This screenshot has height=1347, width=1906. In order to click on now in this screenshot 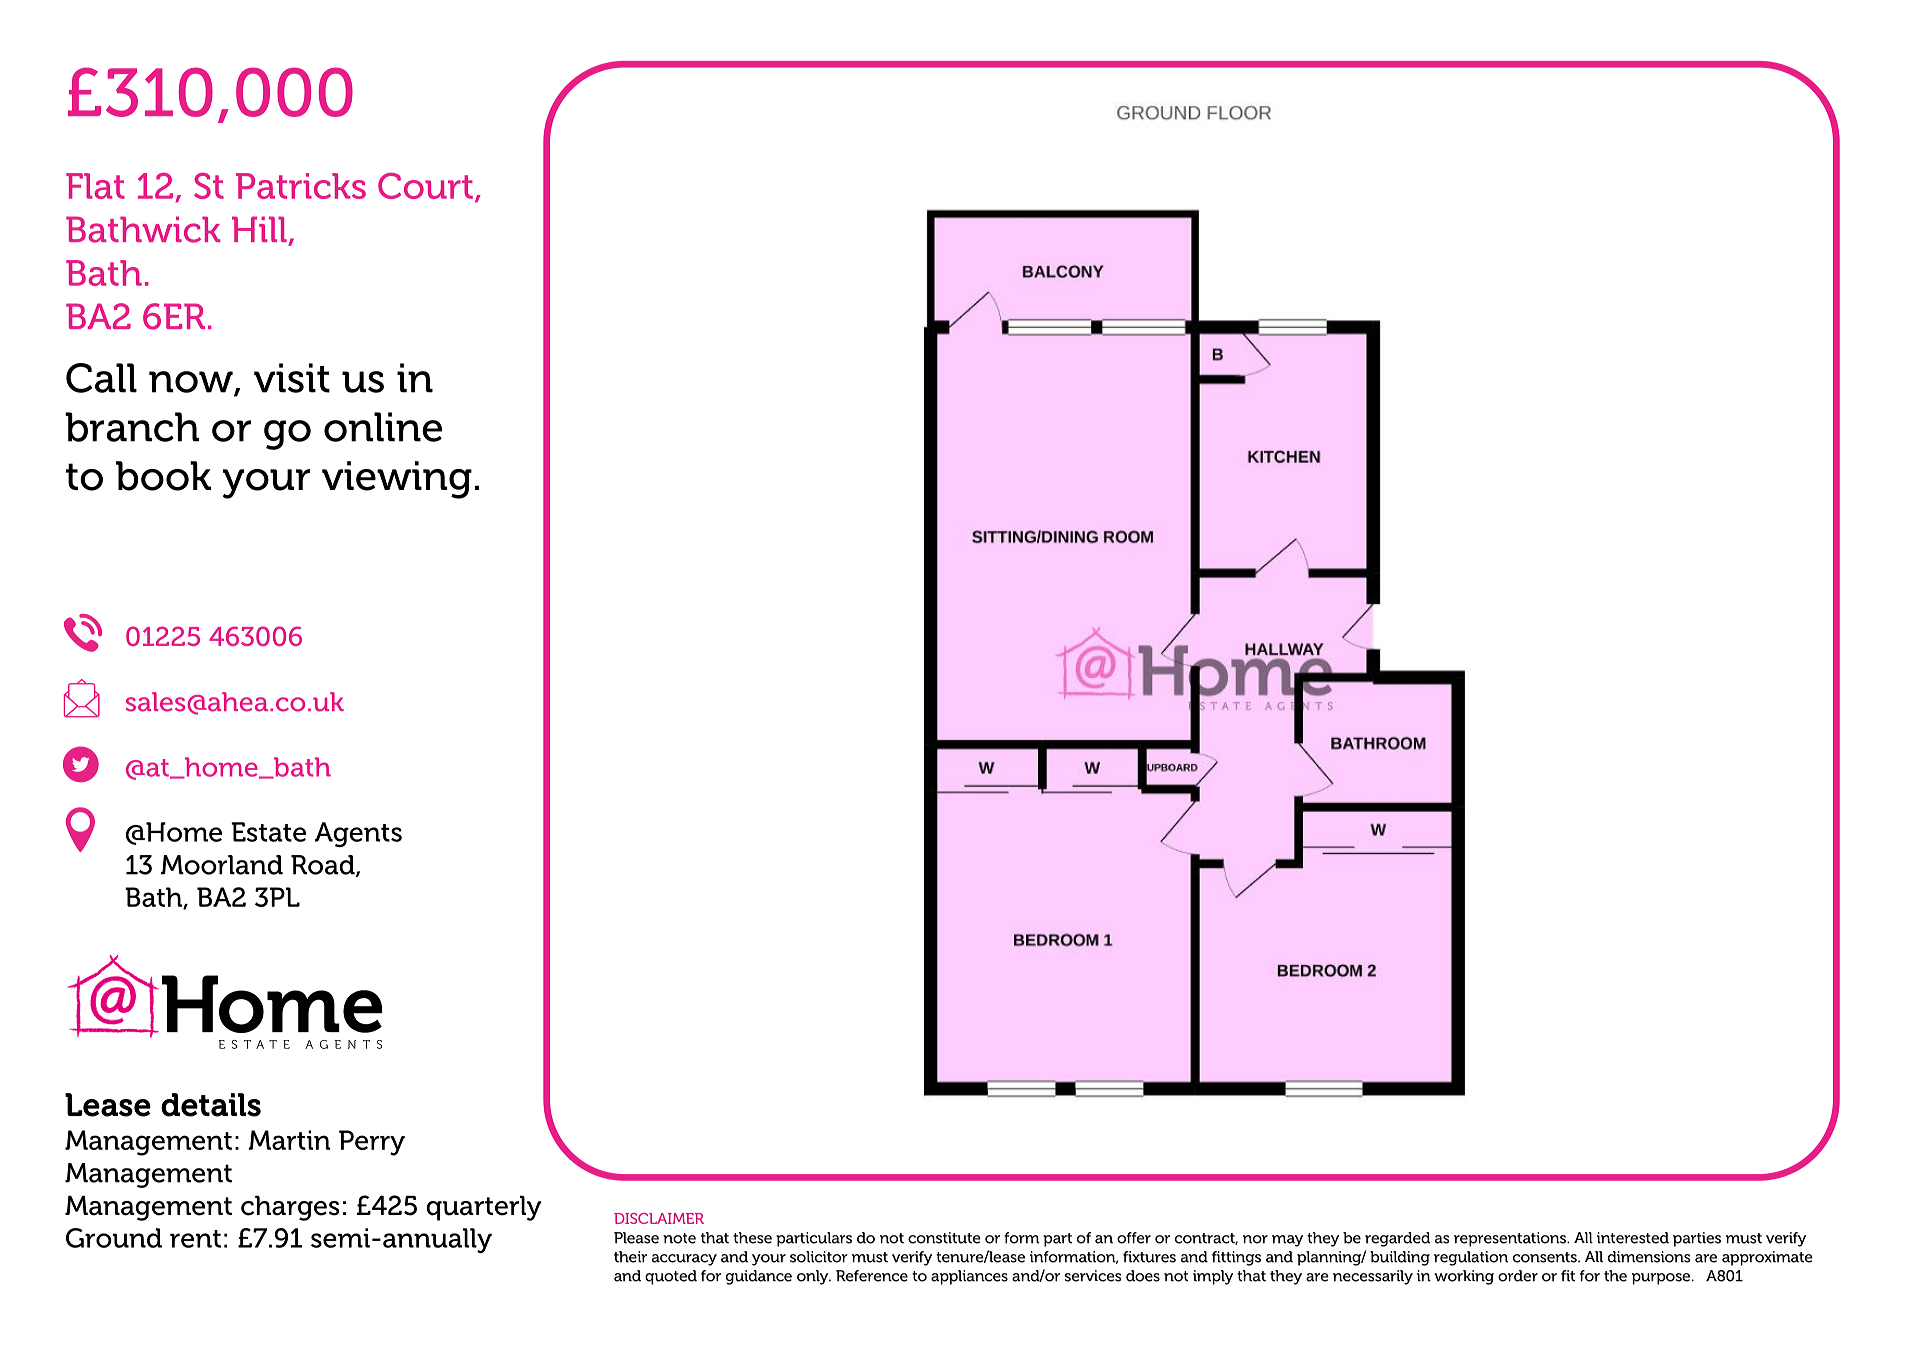, I will do `click(192, 383)`.
